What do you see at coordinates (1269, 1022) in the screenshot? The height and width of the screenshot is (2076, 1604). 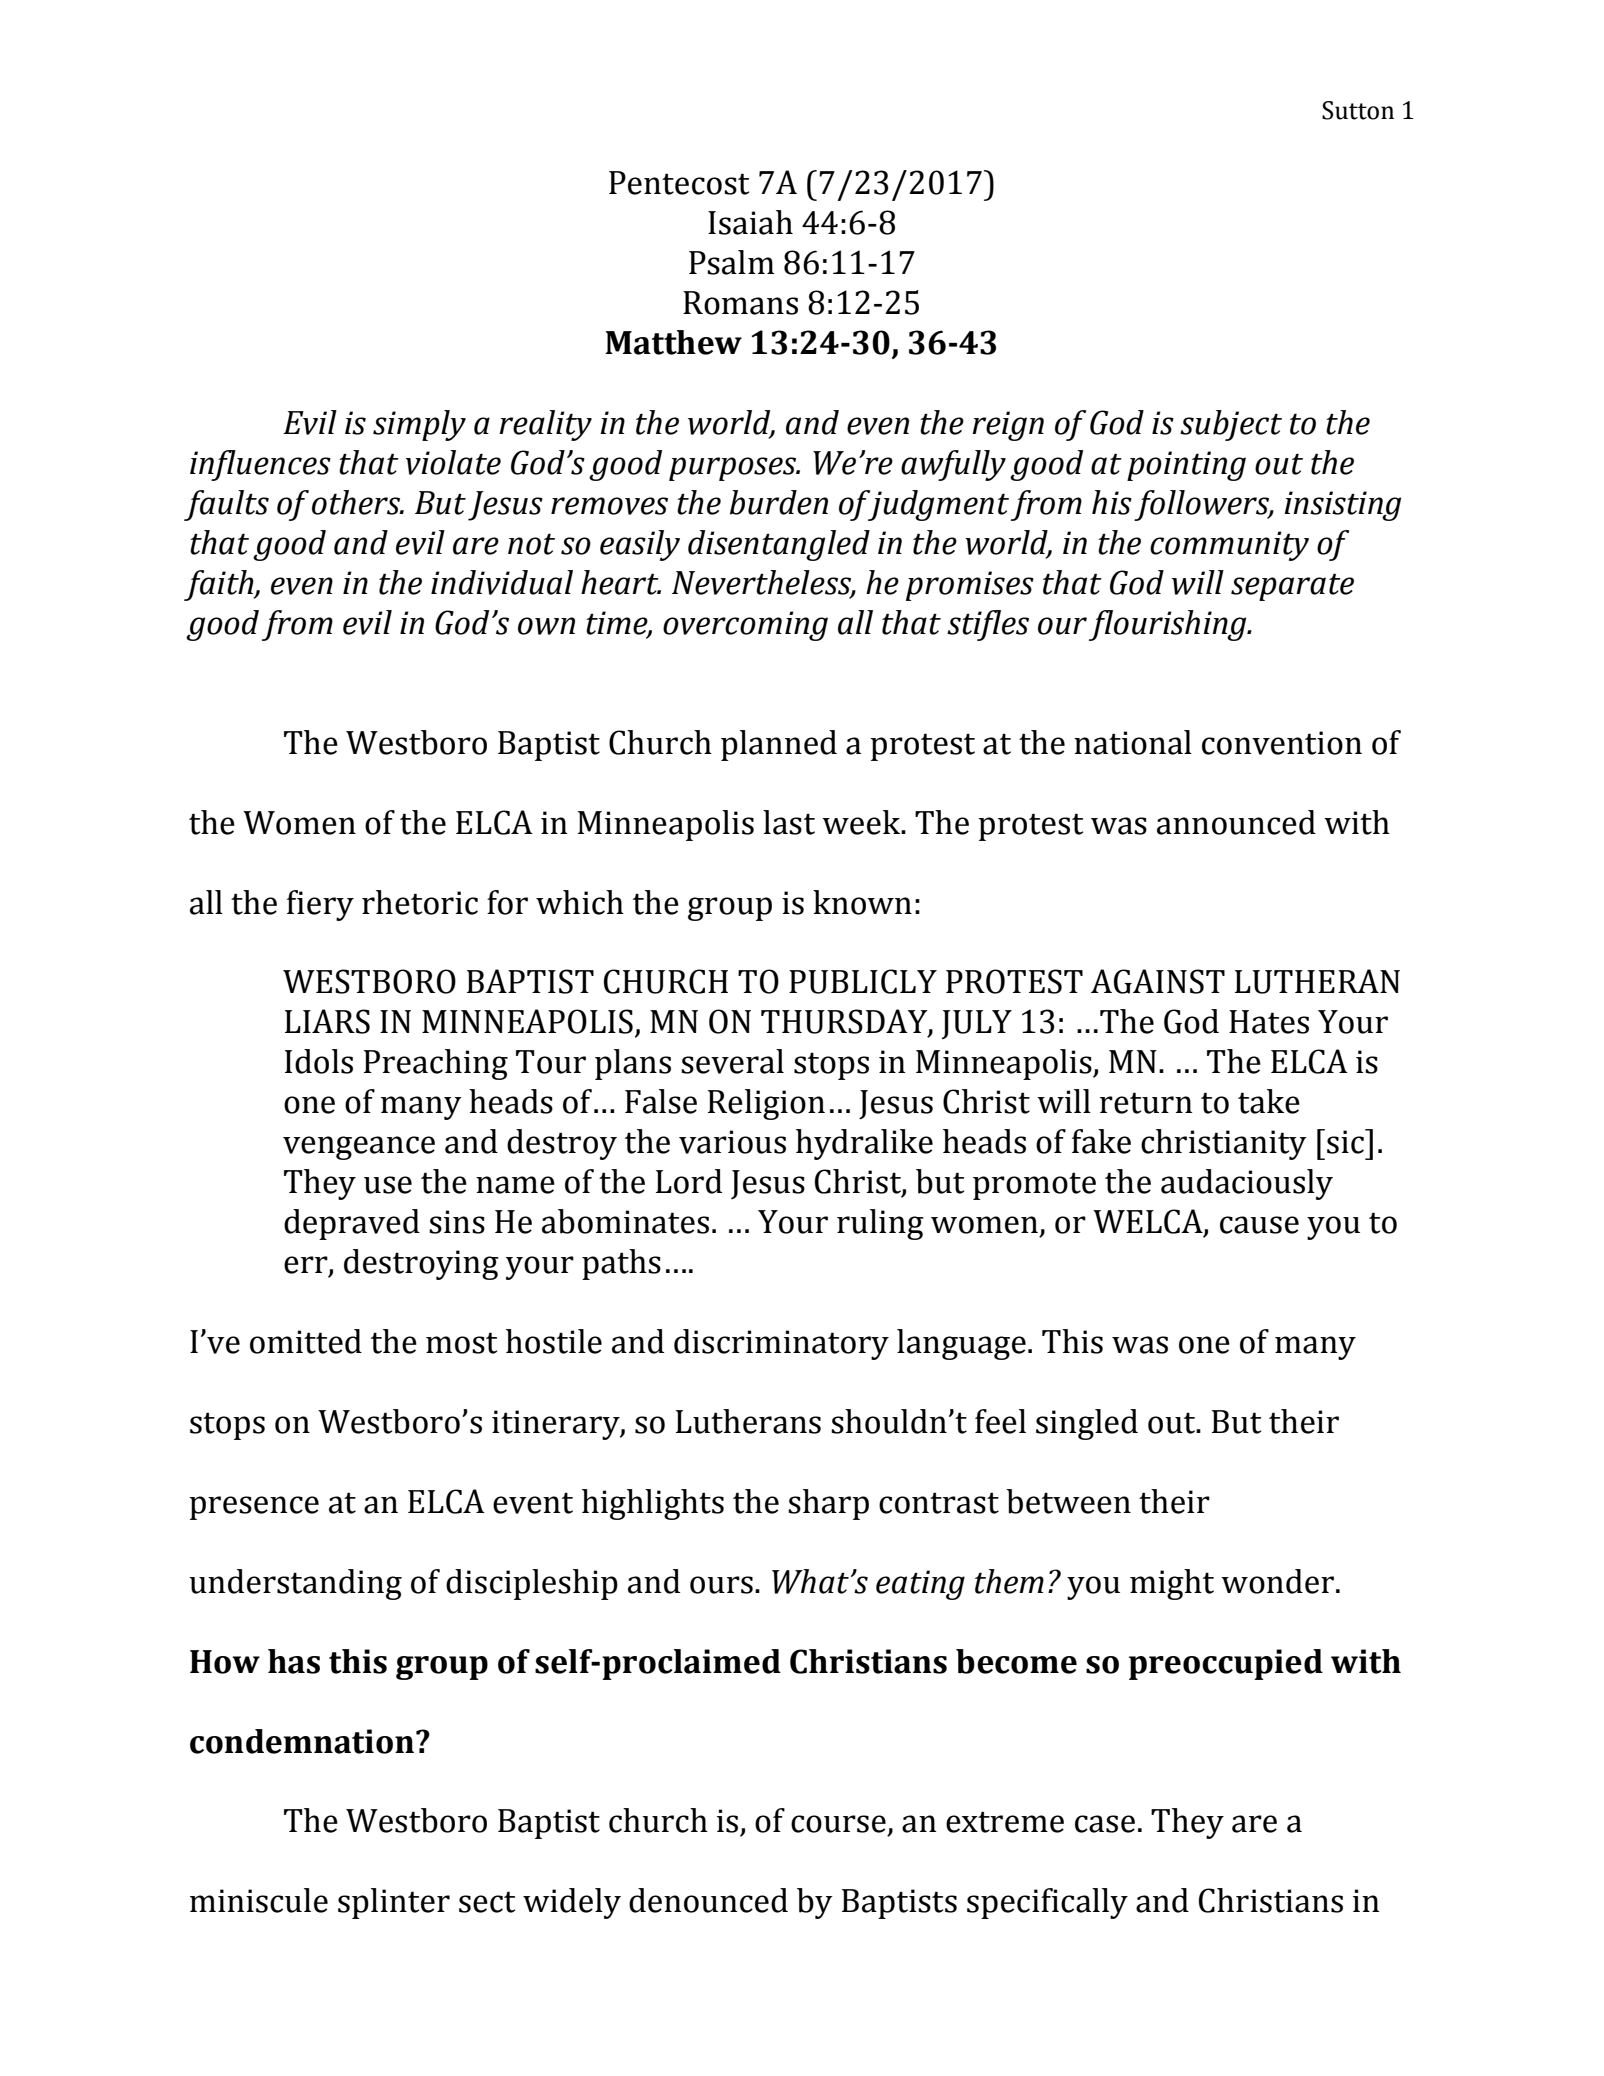 I see `Hates` at bounding box center [1269, 1022].
